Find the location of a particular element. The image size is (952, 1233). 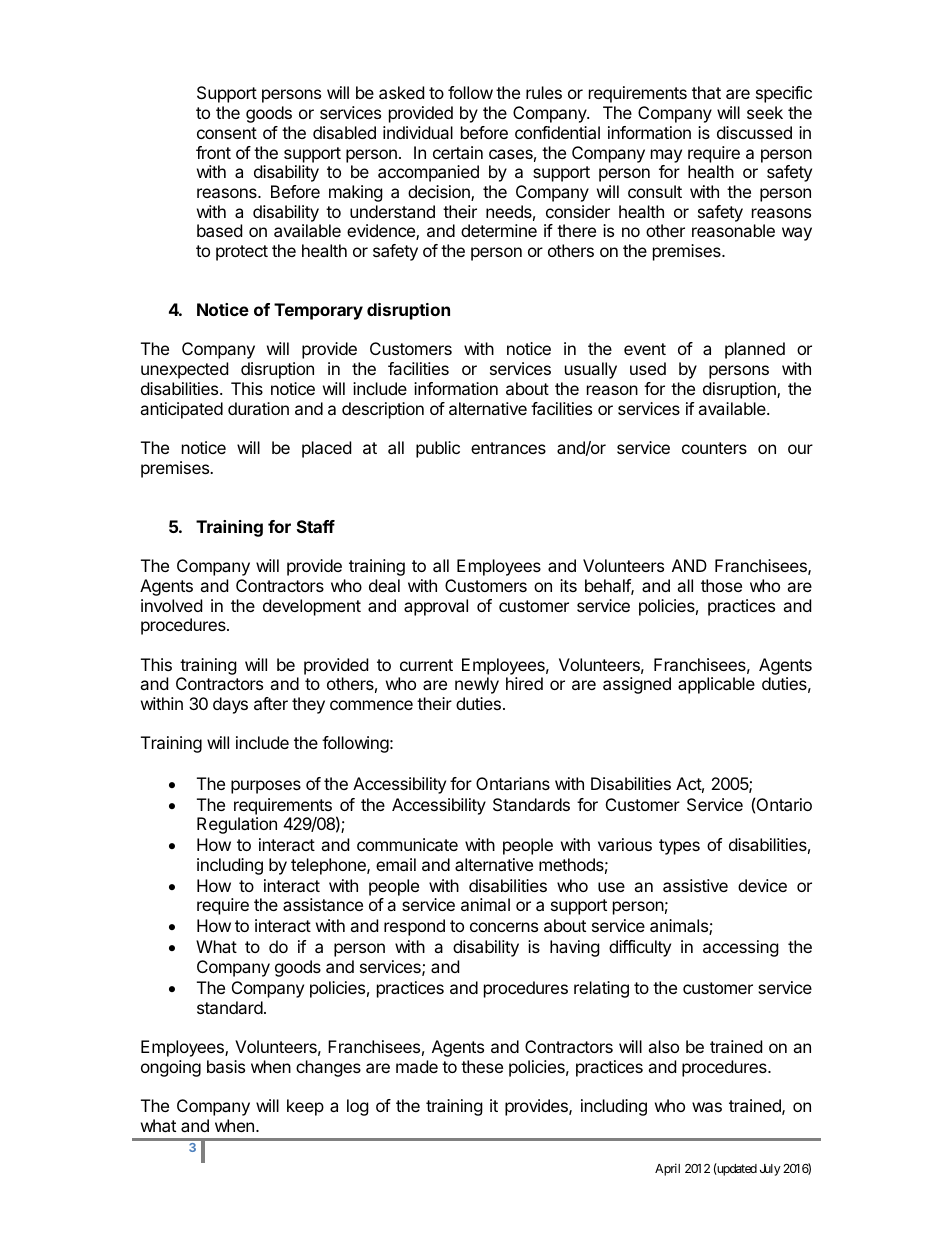

was is located at coordinates (707, 1107).
